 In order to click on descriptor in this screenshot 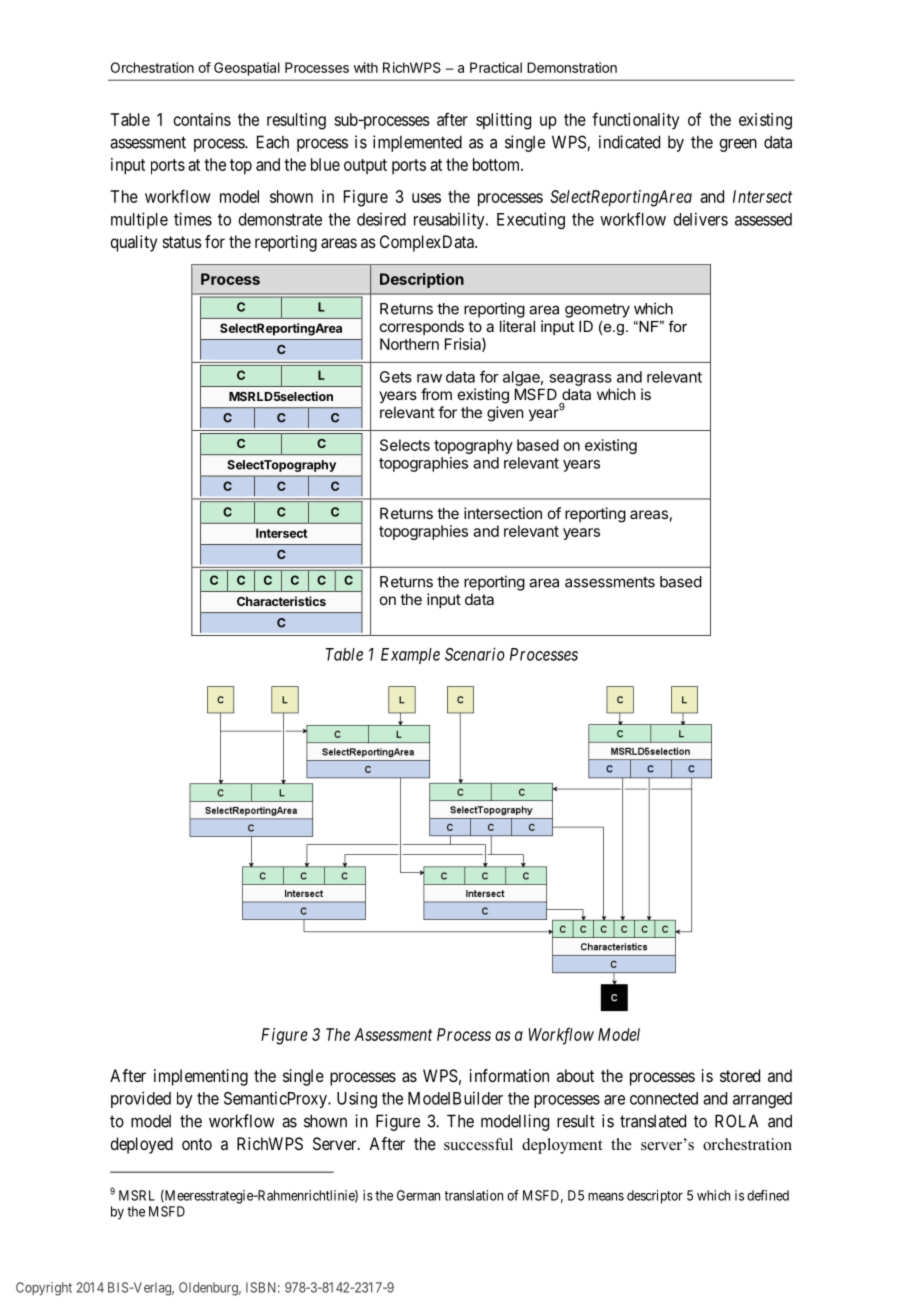, I will do `click(655, 1197)`.
